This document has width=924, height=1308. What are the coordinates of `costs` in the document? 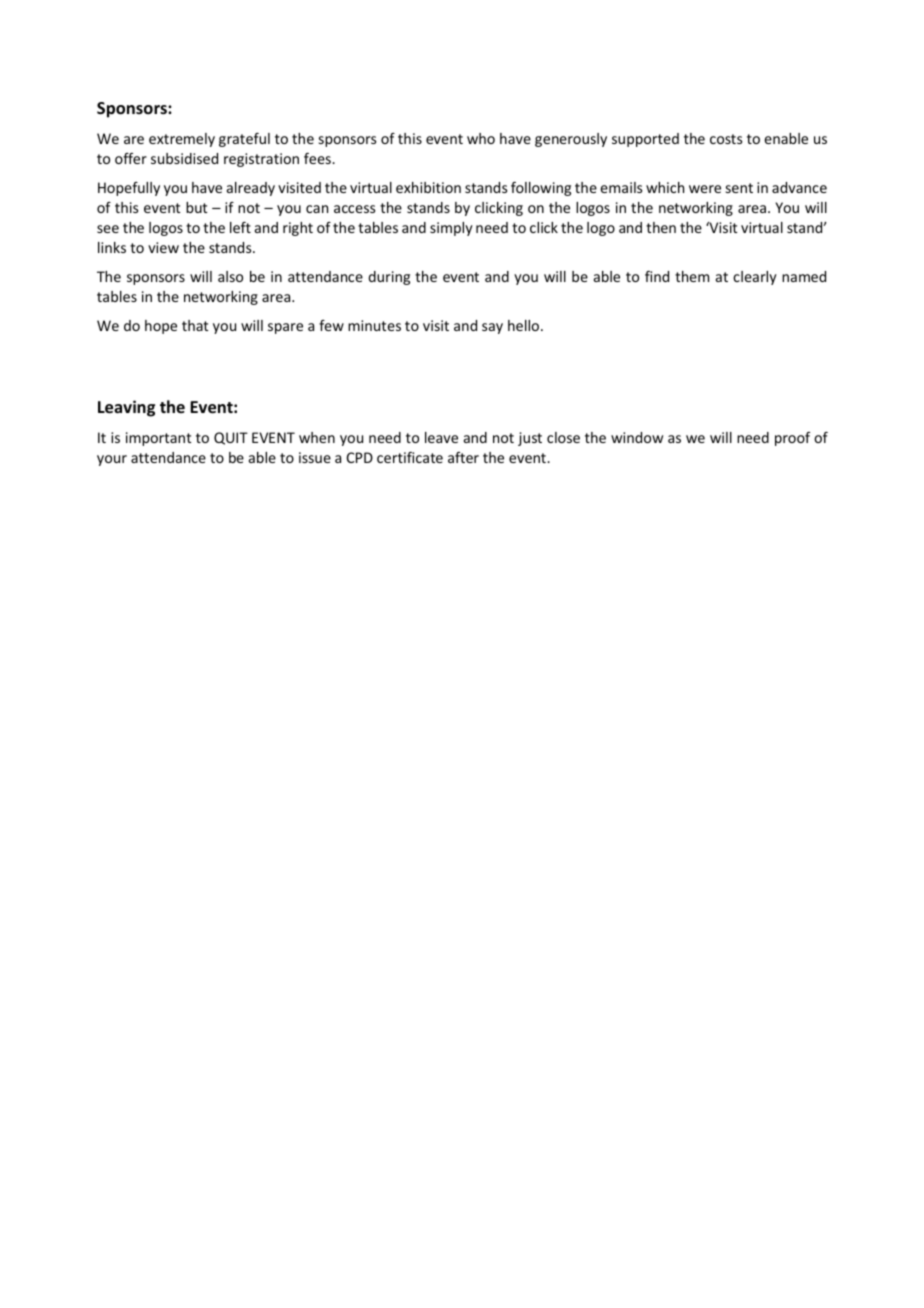 It's located at (726, 139).
